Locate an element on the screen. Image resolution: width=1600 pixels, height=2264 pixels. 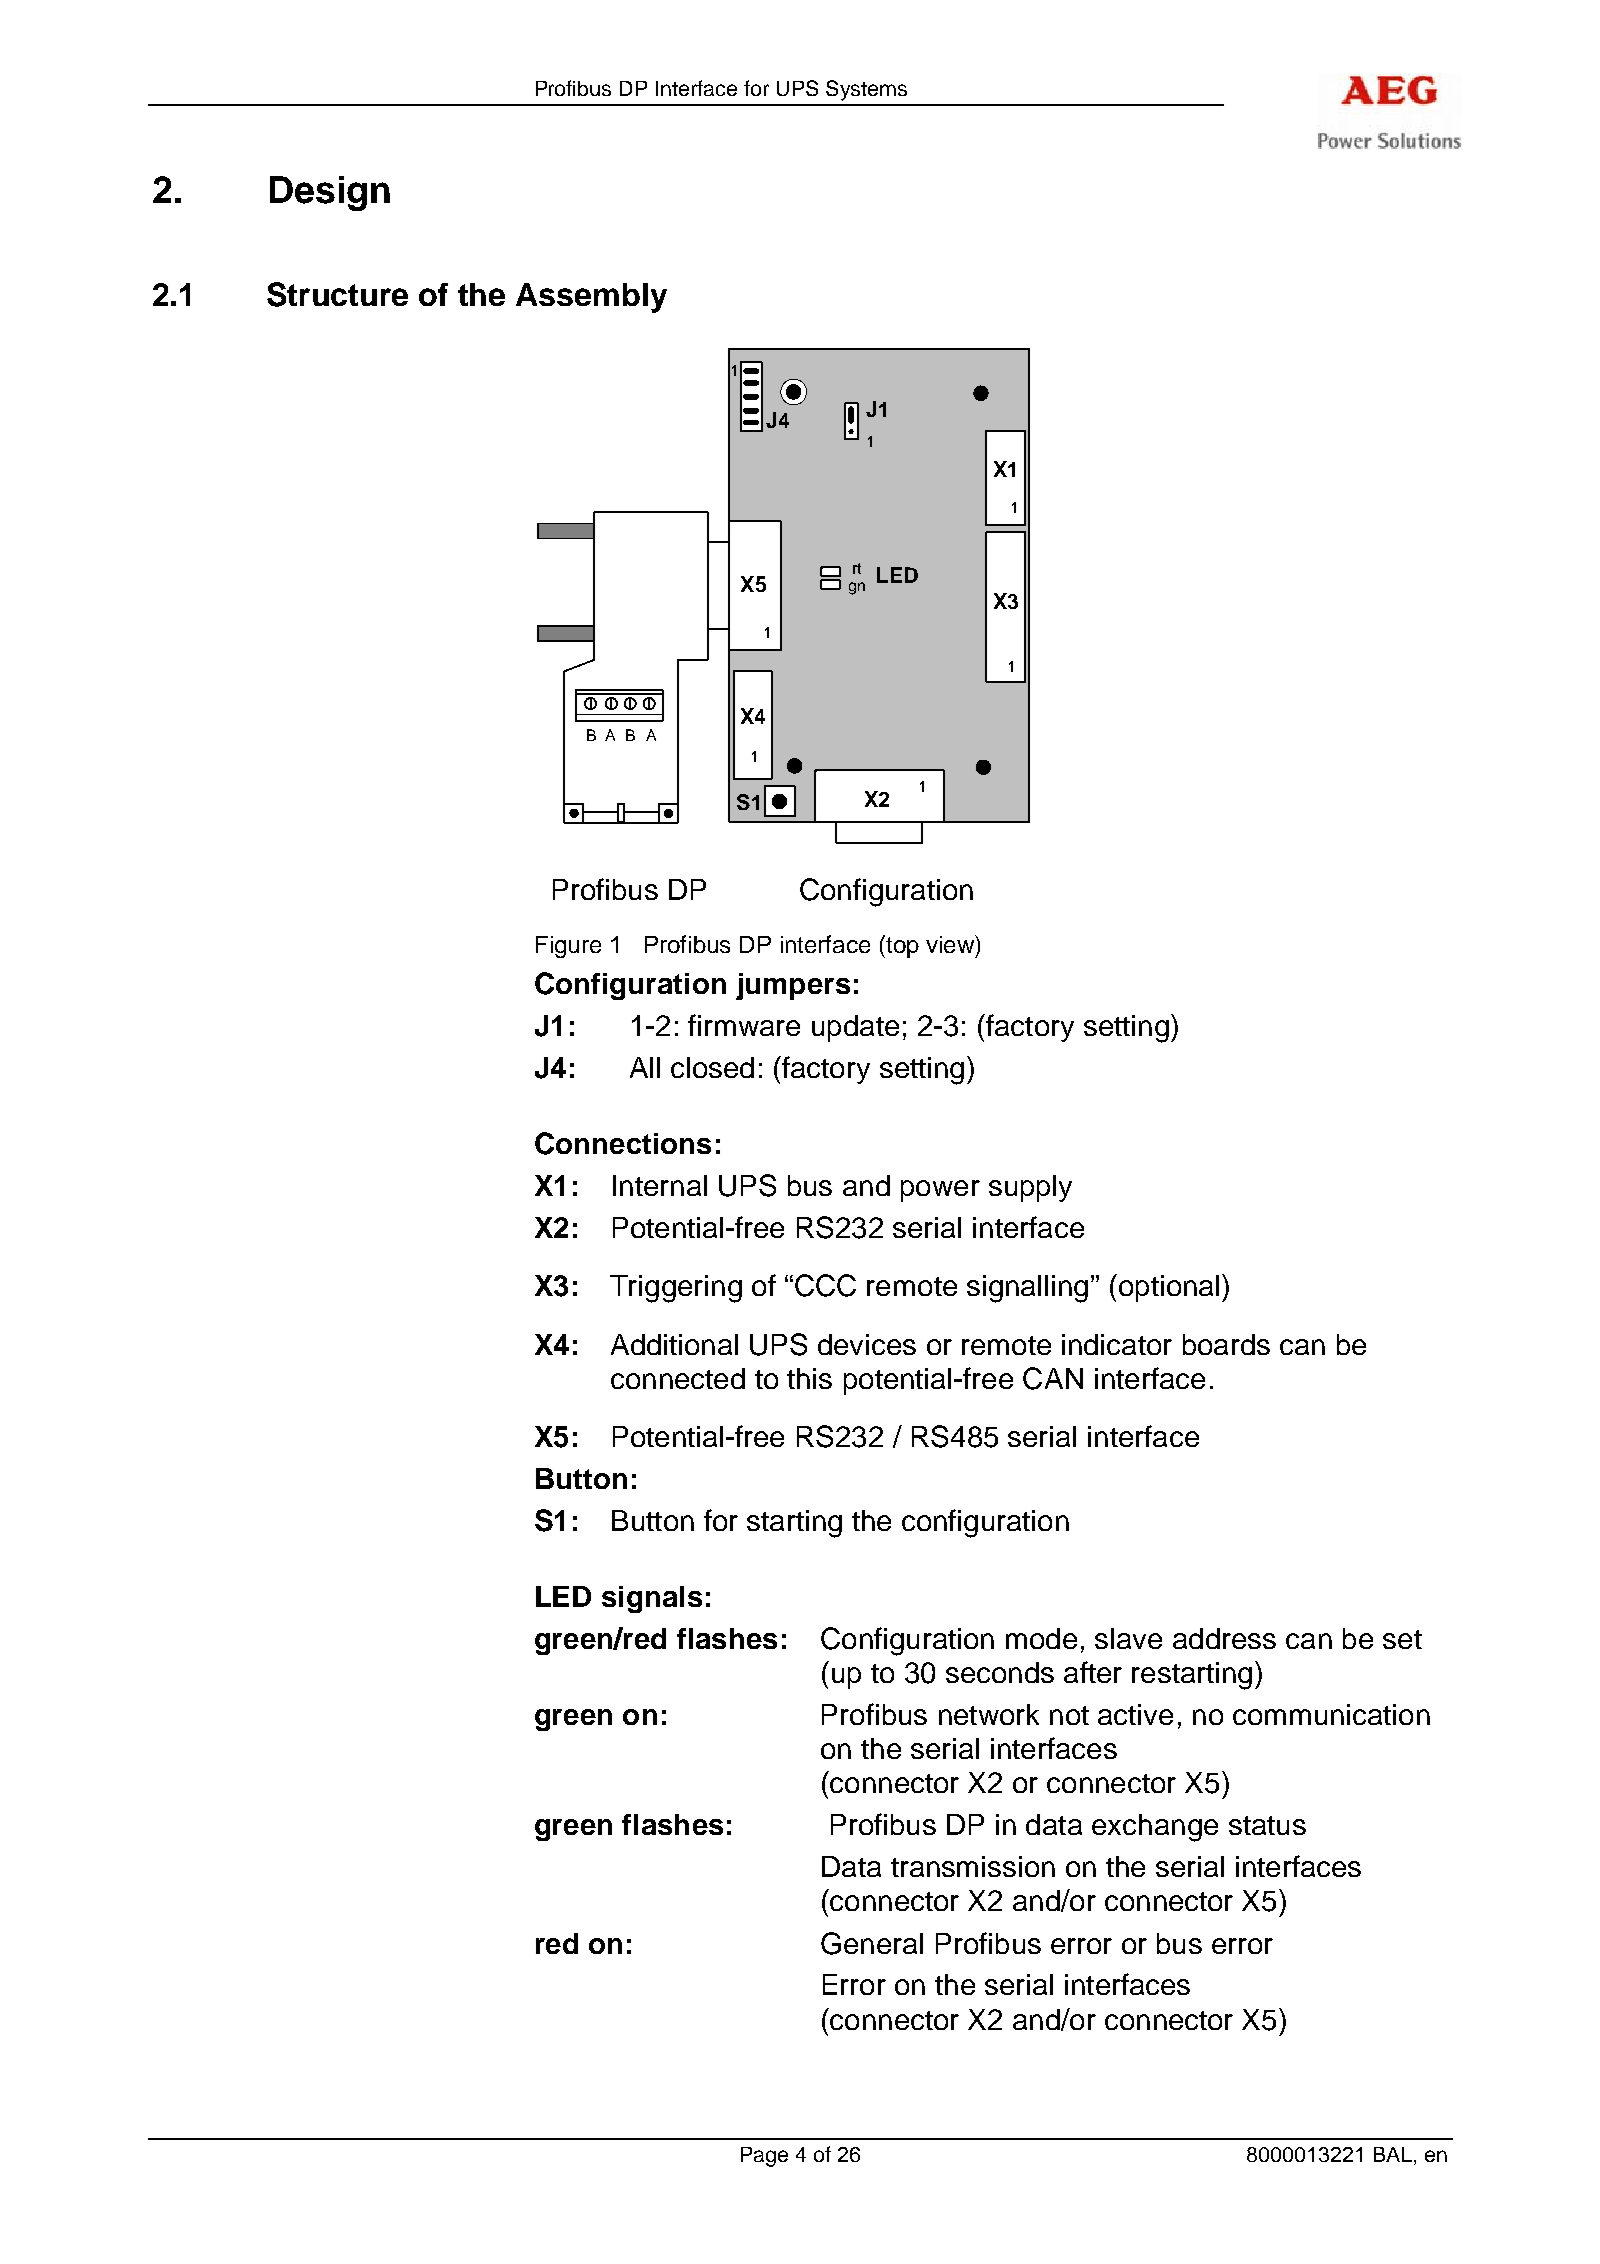
Figure is located at coordinates (568, 947).
